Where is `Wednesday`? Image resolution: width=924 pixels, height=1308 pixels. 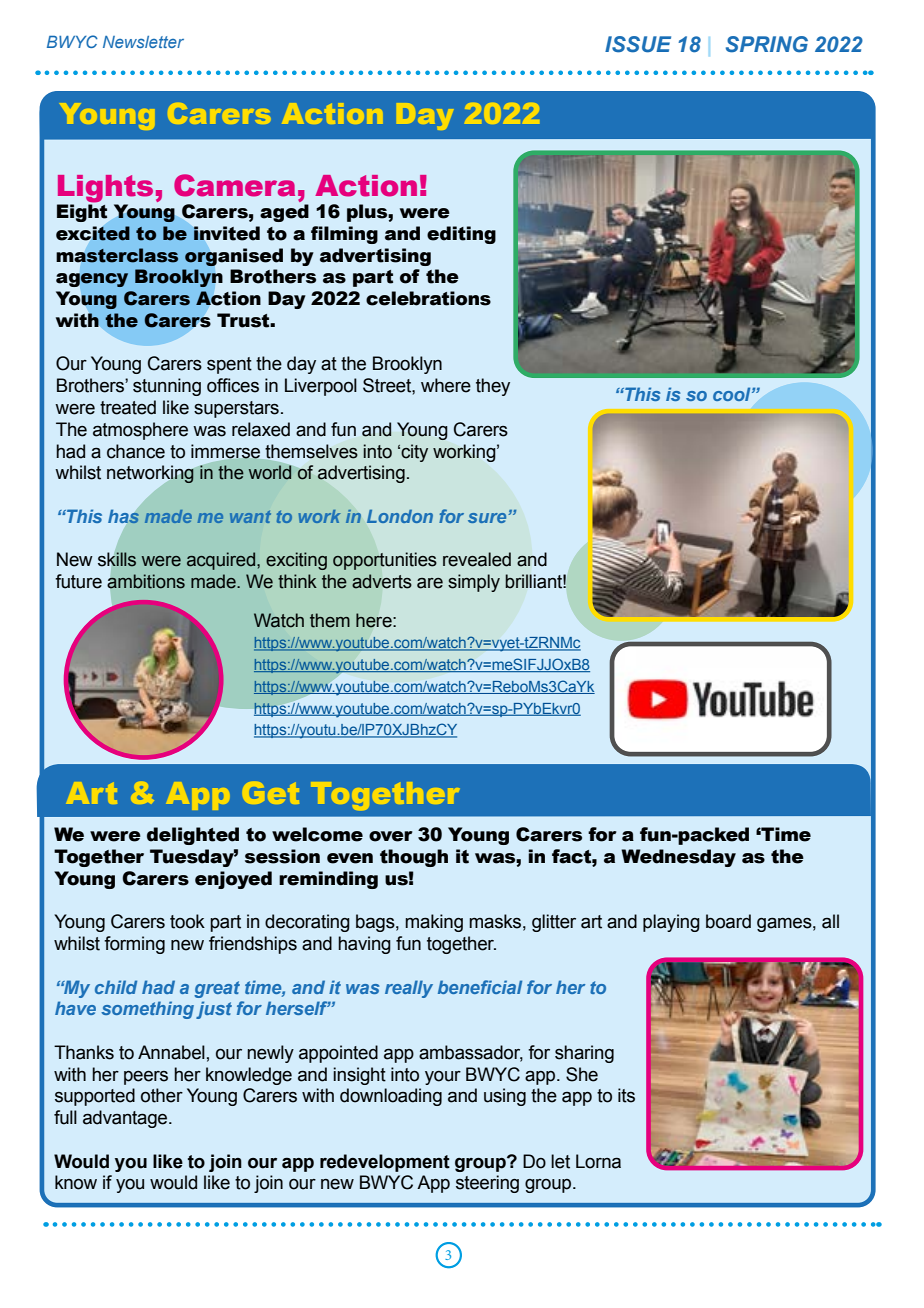 Wednesday is located at coordinates (678, 858).
